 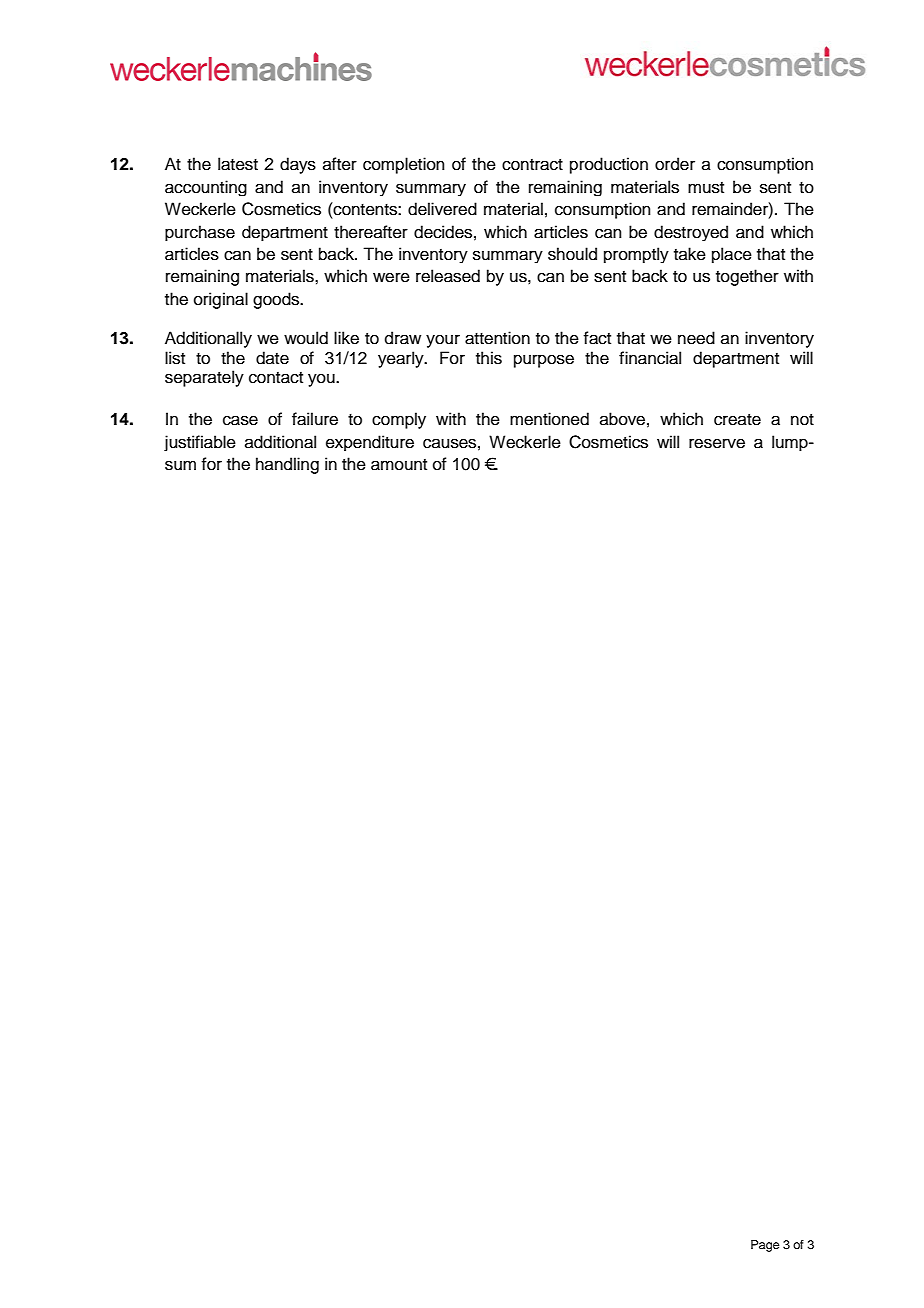 I want to click on latest, so click(x=238, y=164).
